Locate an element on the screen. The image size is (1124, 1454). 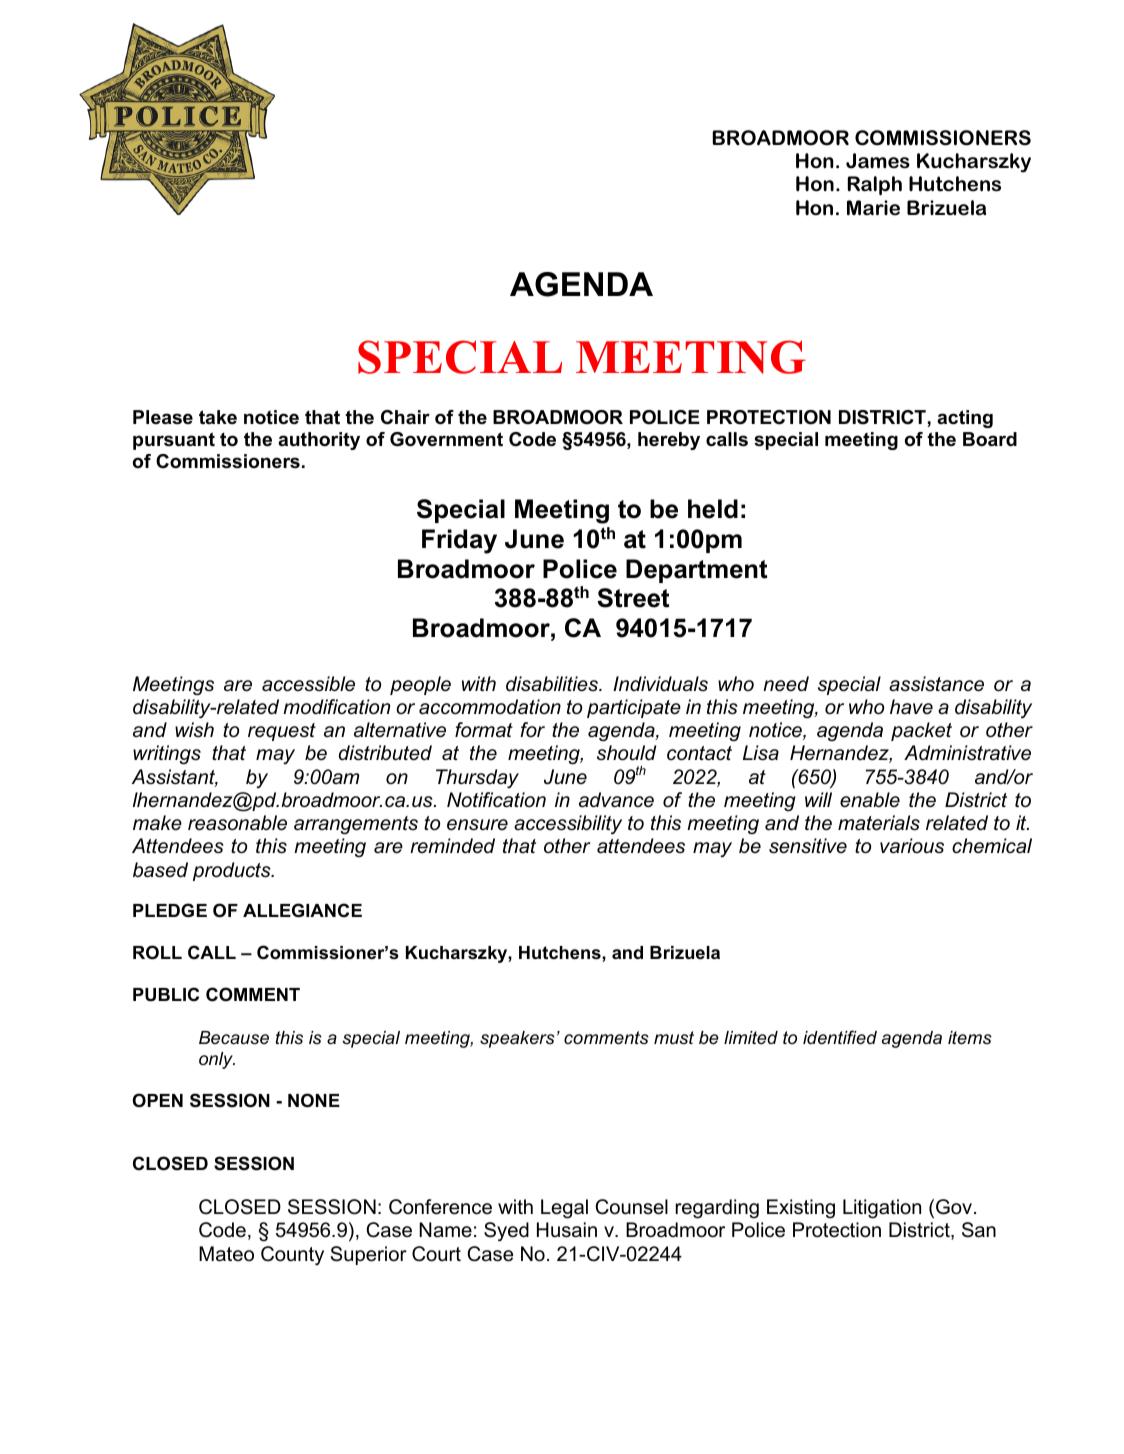
take is located at coordinates (218, 417).
